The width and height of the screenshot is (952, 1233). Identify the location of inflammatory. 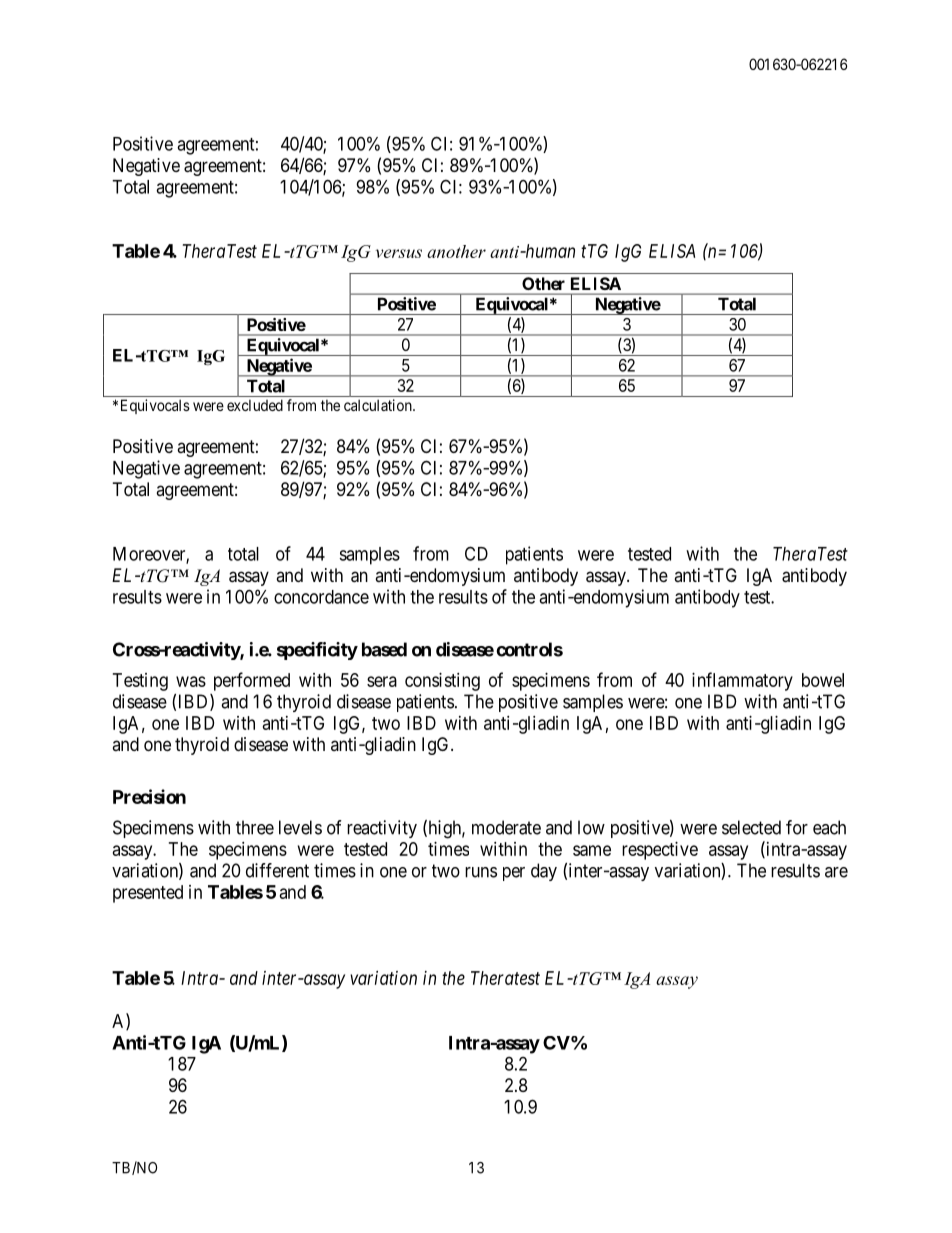
(742, 681).
